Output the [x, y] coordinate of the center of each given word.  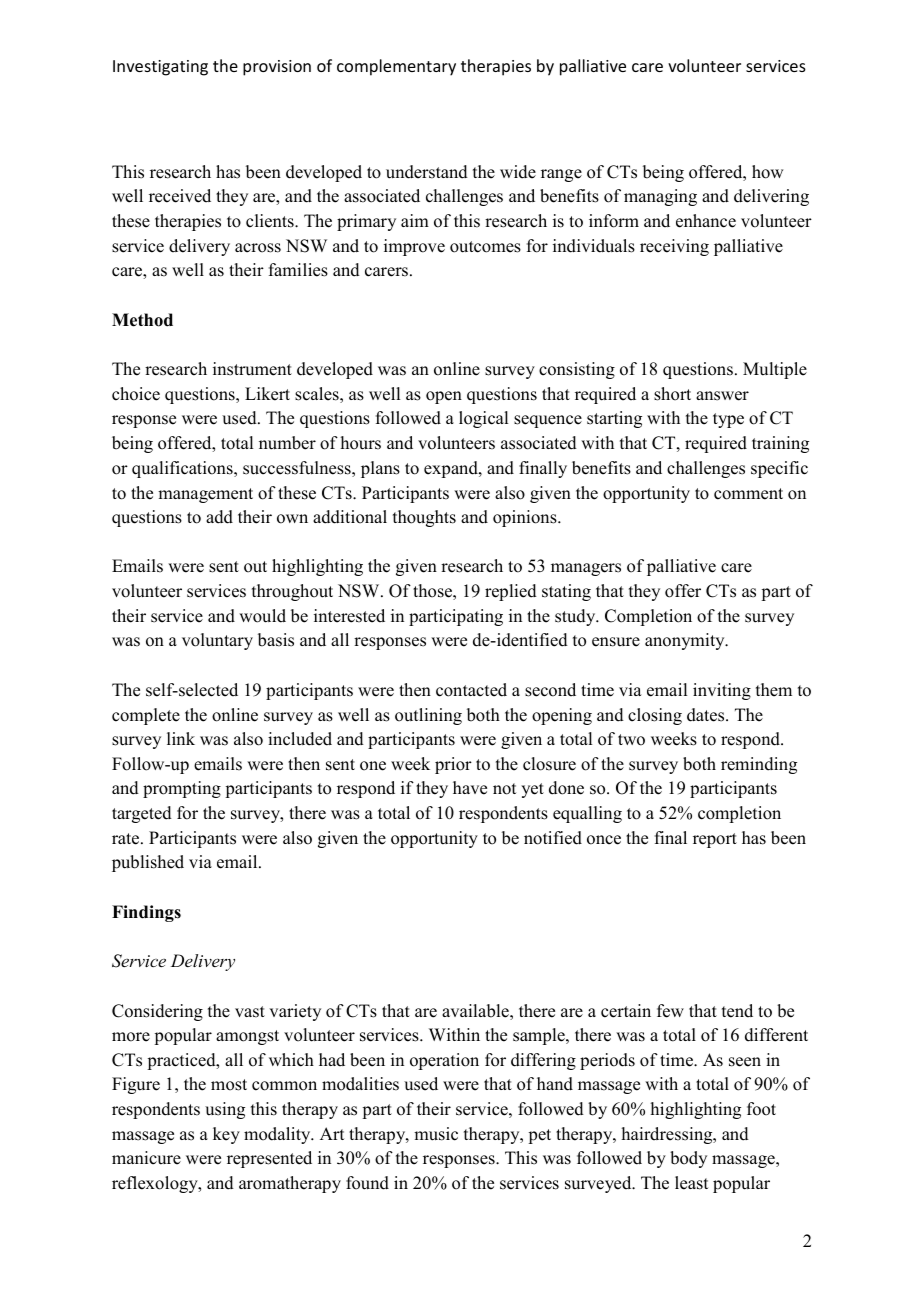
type [728, 420]
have [470, 788]
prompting [182, 789]
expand [452, 469]
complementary [396, 67]
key [226, 1135]
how [767, 172]
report [715, 840]
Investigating [160, 68]
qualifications [183, 469]
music [436, 1134]
